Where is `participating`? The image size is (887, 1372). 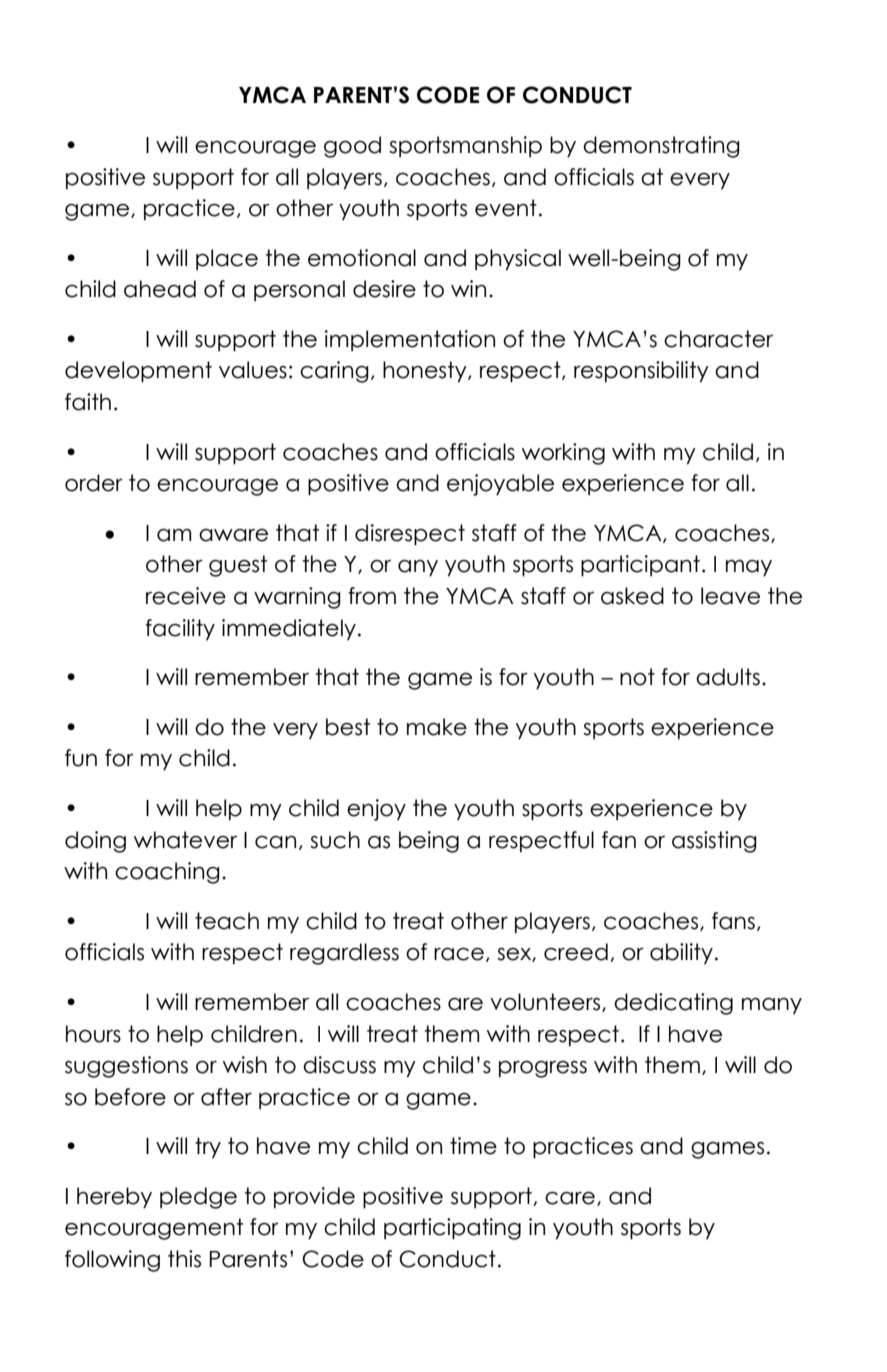 participating is located at coordinates (452, 1229).
